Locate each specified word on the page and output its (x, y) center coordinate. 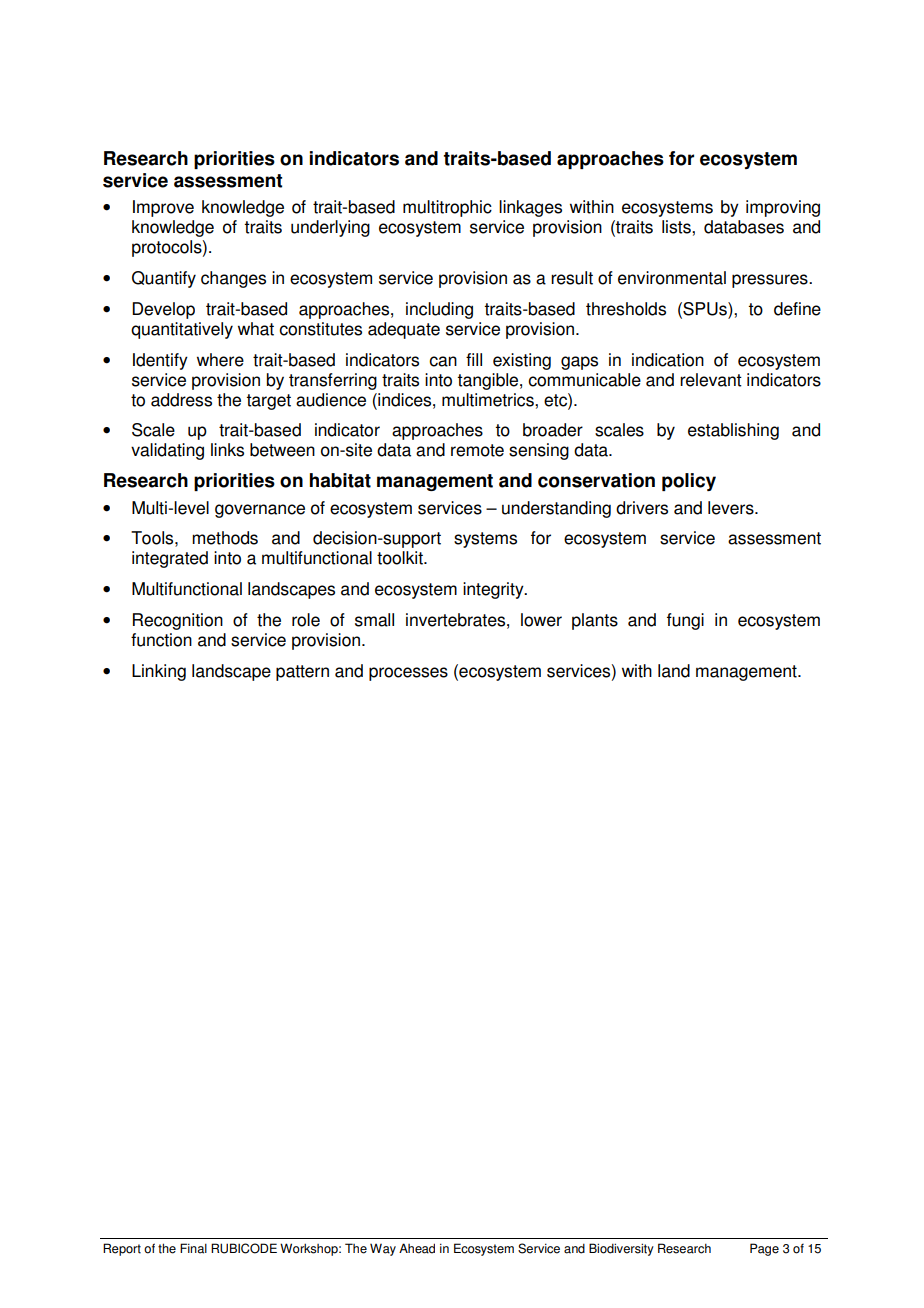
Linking (159, 672)
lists (677, 227)
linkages (530, 208)
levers (732, 508)
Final (193, 1248)
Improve (163, 208)
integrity (494, 590)
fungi (685, 621)
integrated (170, 559)
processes (408, 674)
